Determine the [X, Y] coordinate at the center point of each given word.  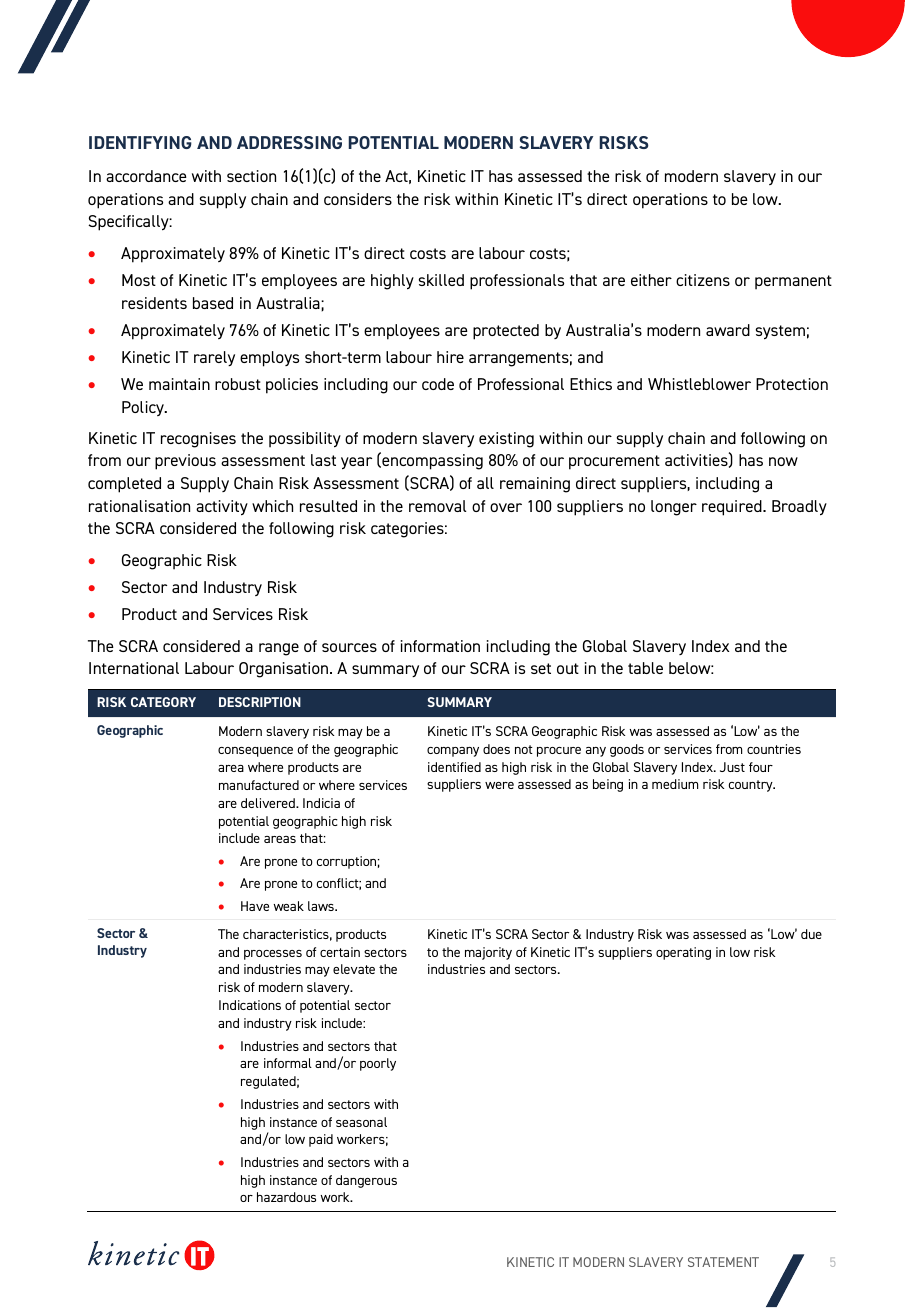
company [453, 752]
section [251, 176]
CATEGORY [163, 702]
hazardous [286, 1197]
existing [506, 440]
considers [358, 199]
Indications [250, 1005]
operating [683, 953]
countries [774, 749]
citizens [703, 280]
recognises [198, 440]
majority [488, 953]
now [783, 461]
